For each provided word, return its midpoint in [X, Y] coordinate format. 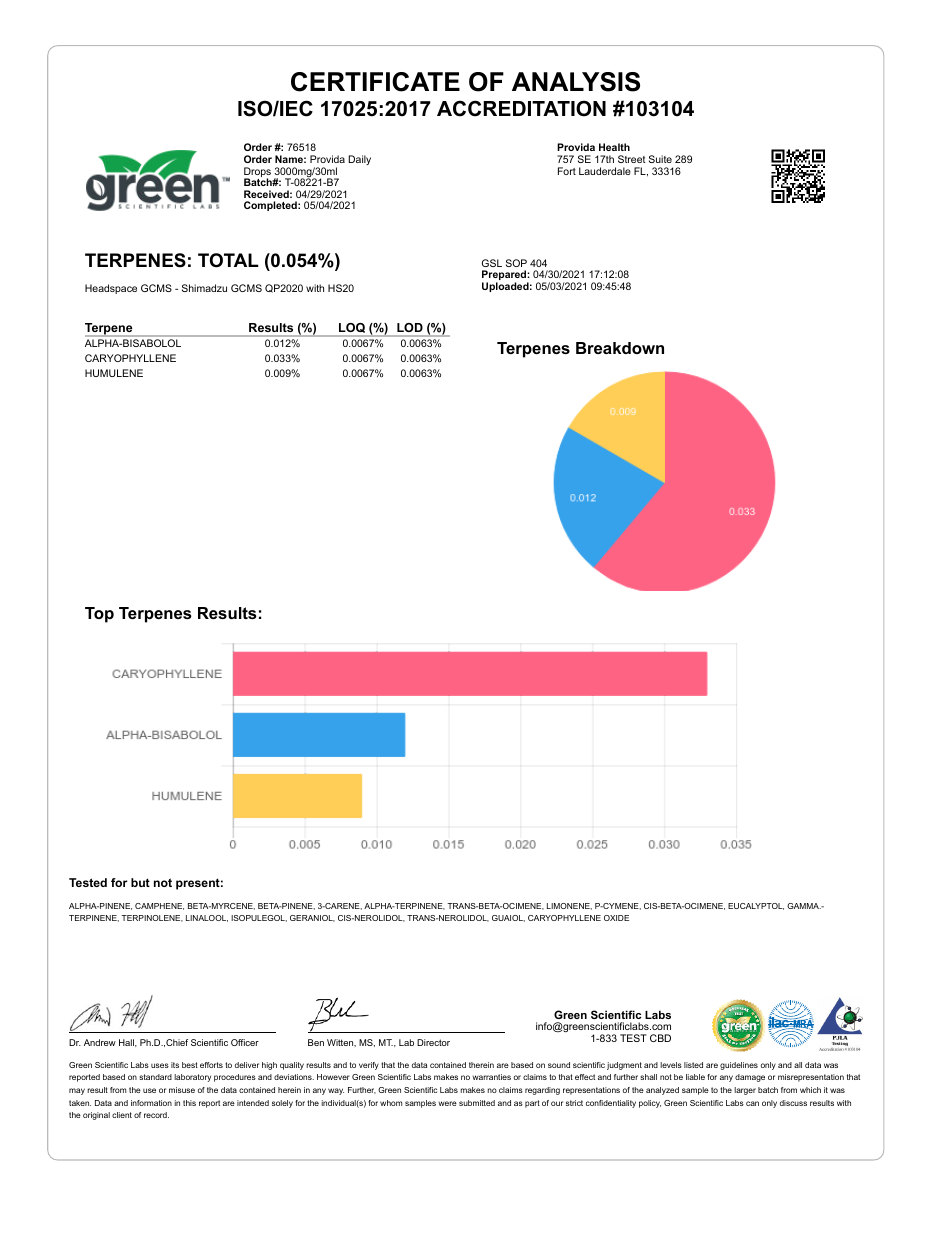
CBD [660, 1038]
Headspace [111, 289]
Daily [359, 160]
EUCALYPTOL [756, 906]
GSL [492, 263]
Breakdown [620, 348]
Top [99, 615]
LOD [410, 327]
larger [745, 1091]
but [140, 882]
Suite [660, 159]
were [447, 1103]
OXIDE [616, 918]
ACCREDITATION [521, 108]
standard [155, 1077]
